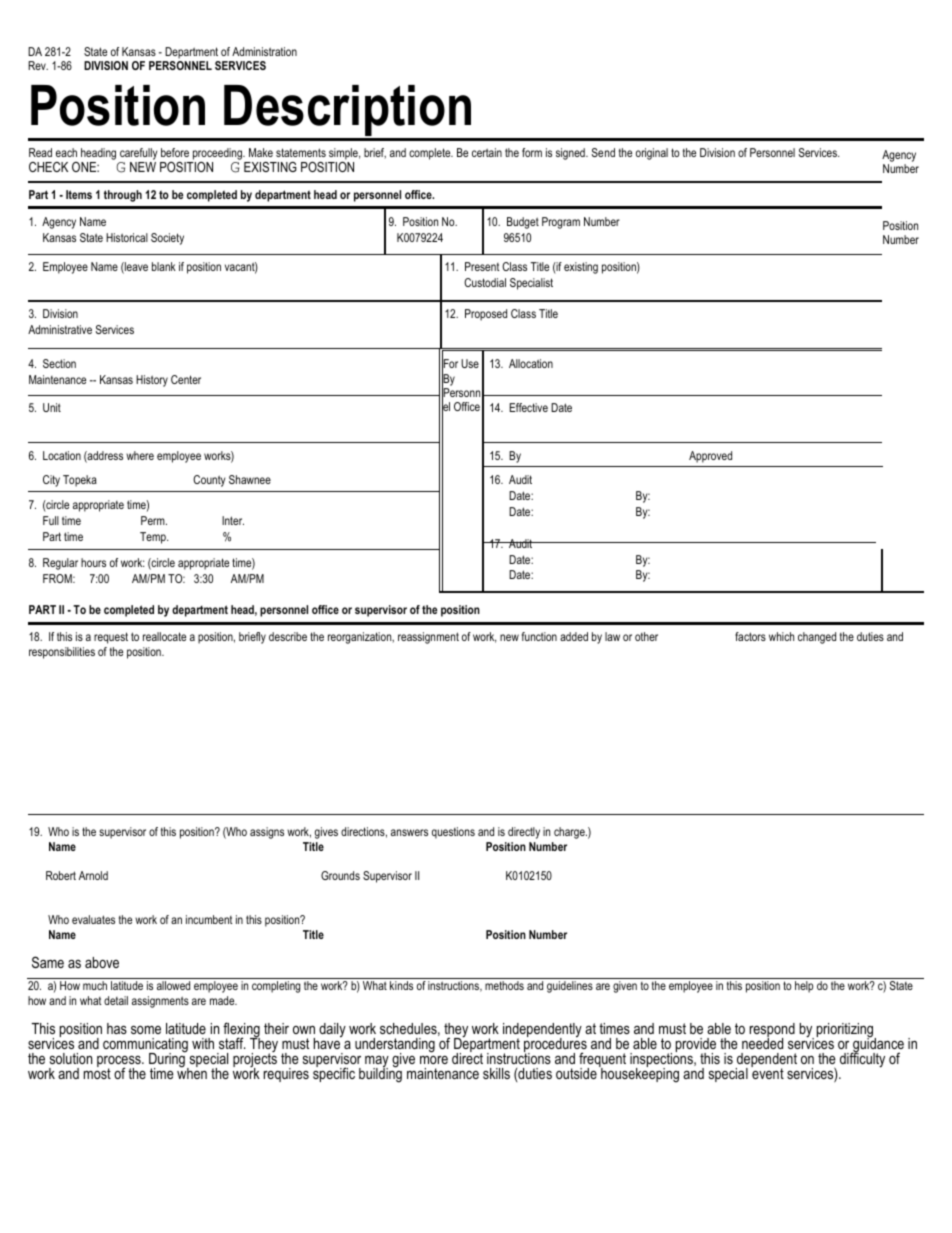 The image size is (952, 1233). What do you see at coordinates (781, 636) in the screenshot?
I see `which` at bounding box center [781, 636].
